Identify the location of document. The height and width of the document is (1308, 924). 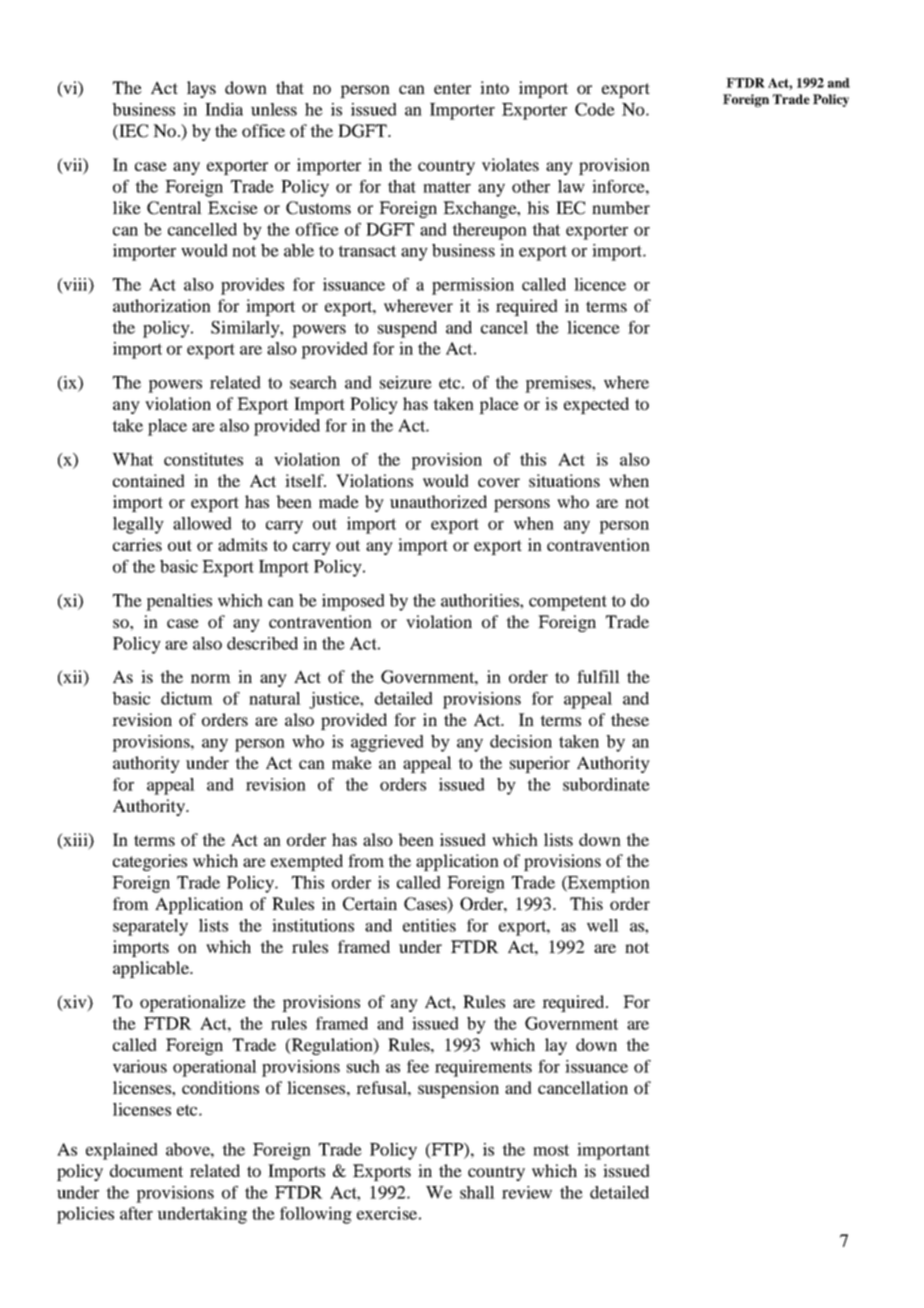
(146, 1170).
